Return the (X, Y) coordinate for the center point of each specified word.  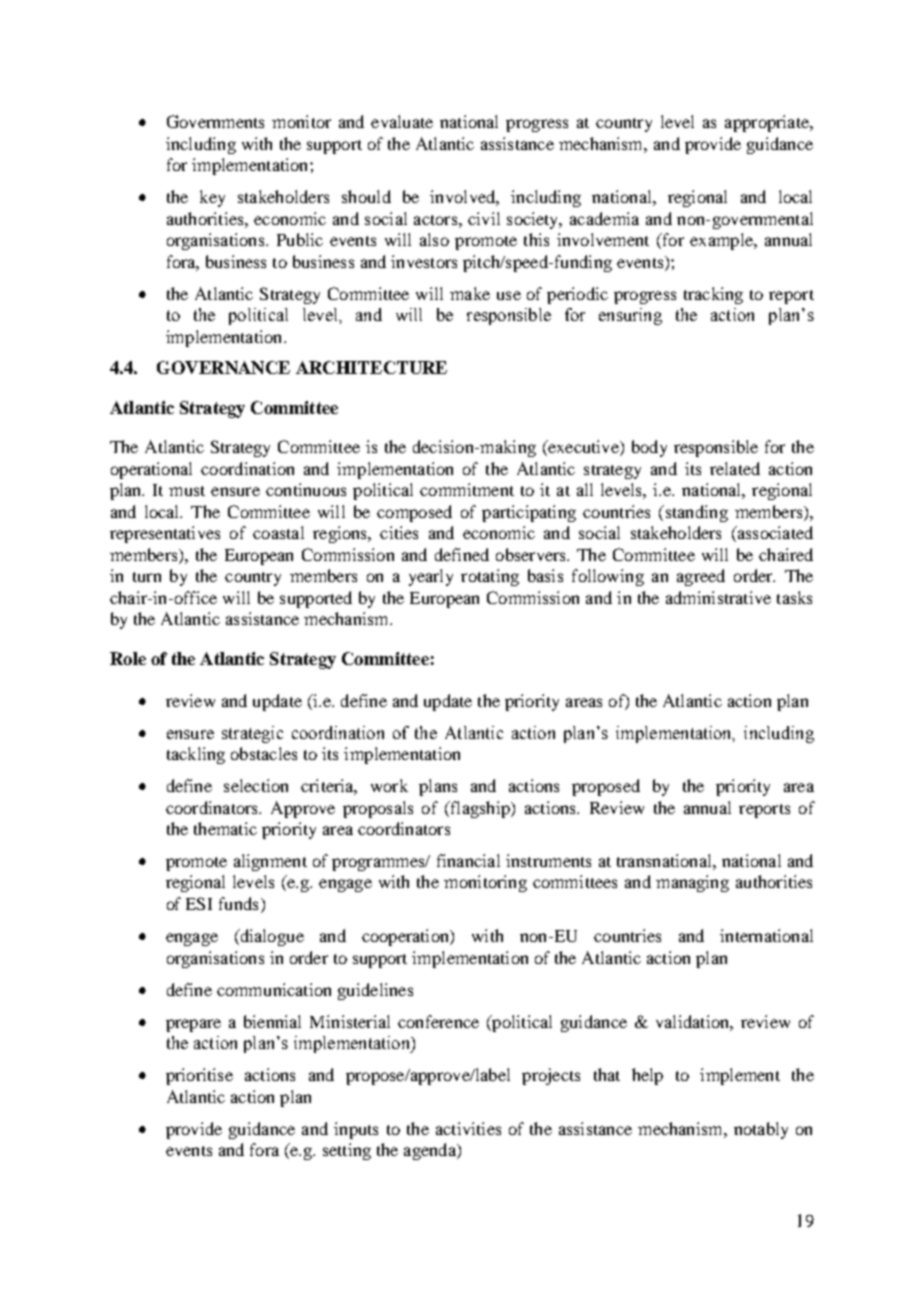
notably (761, 1130)
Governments (215, 121)
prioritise (199, 1076)
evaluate (402, 121)
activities (468, 1128)
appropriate (768, 123)
